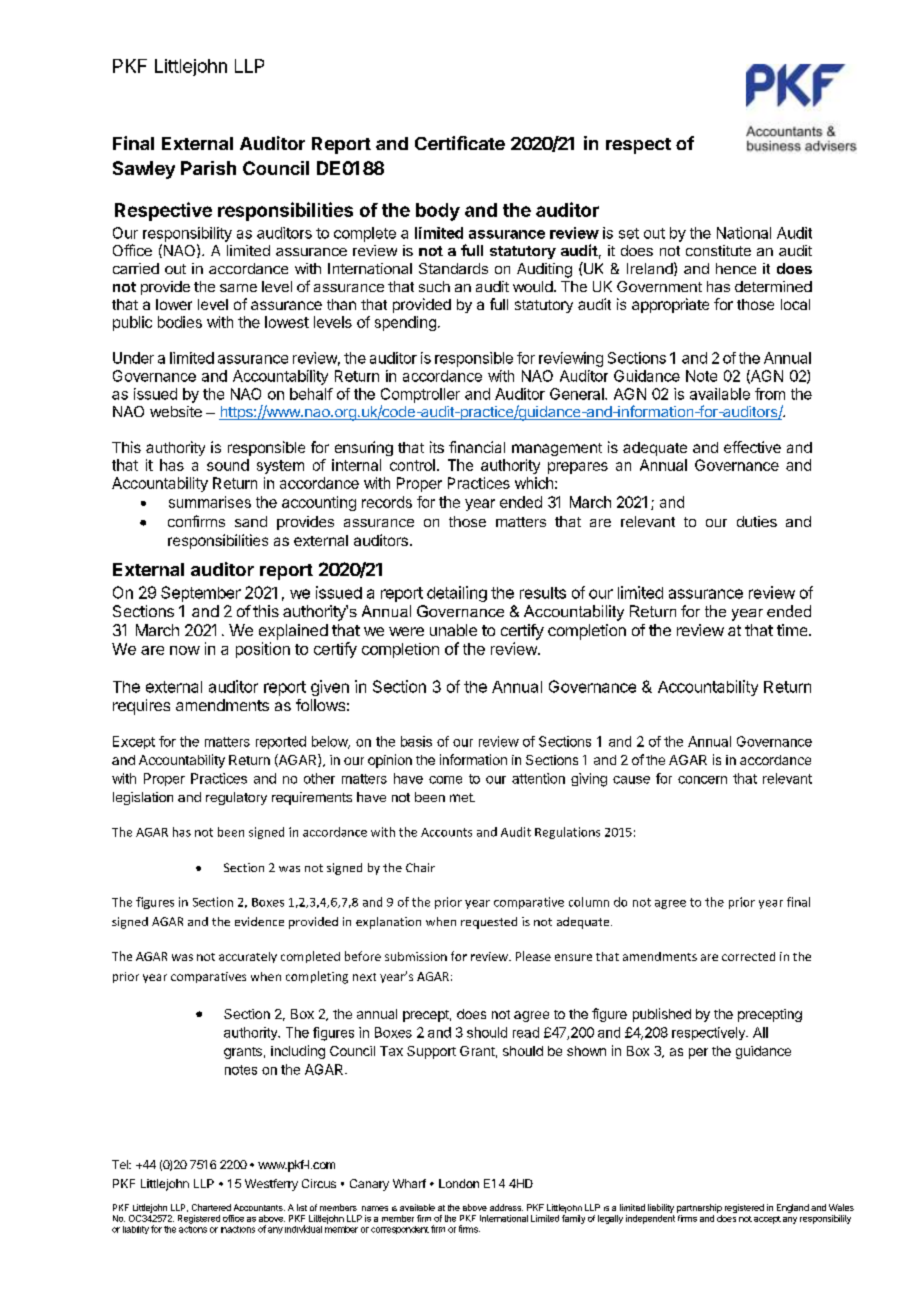 This screenshot has width=924, height=1308. What do you see at coordinates (489, 923) in the screenshot?
I see `requested` at bounding box center [489, 923].
